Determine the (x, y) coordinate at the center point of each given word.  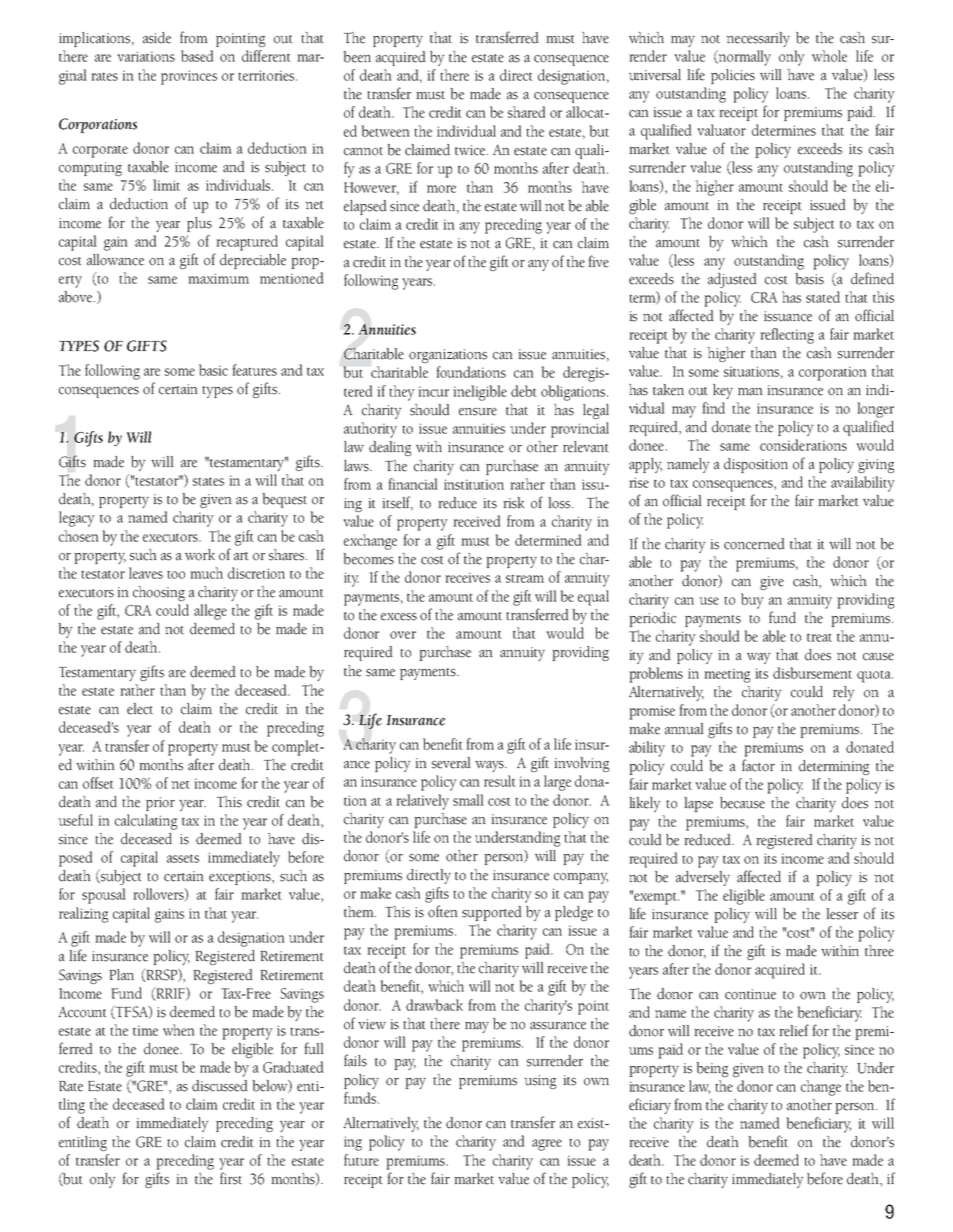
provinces (189, 77)
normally (743, 58)
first (231, 1178)
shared (526, 112)
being (712, 1069)
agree (547, 1145)
